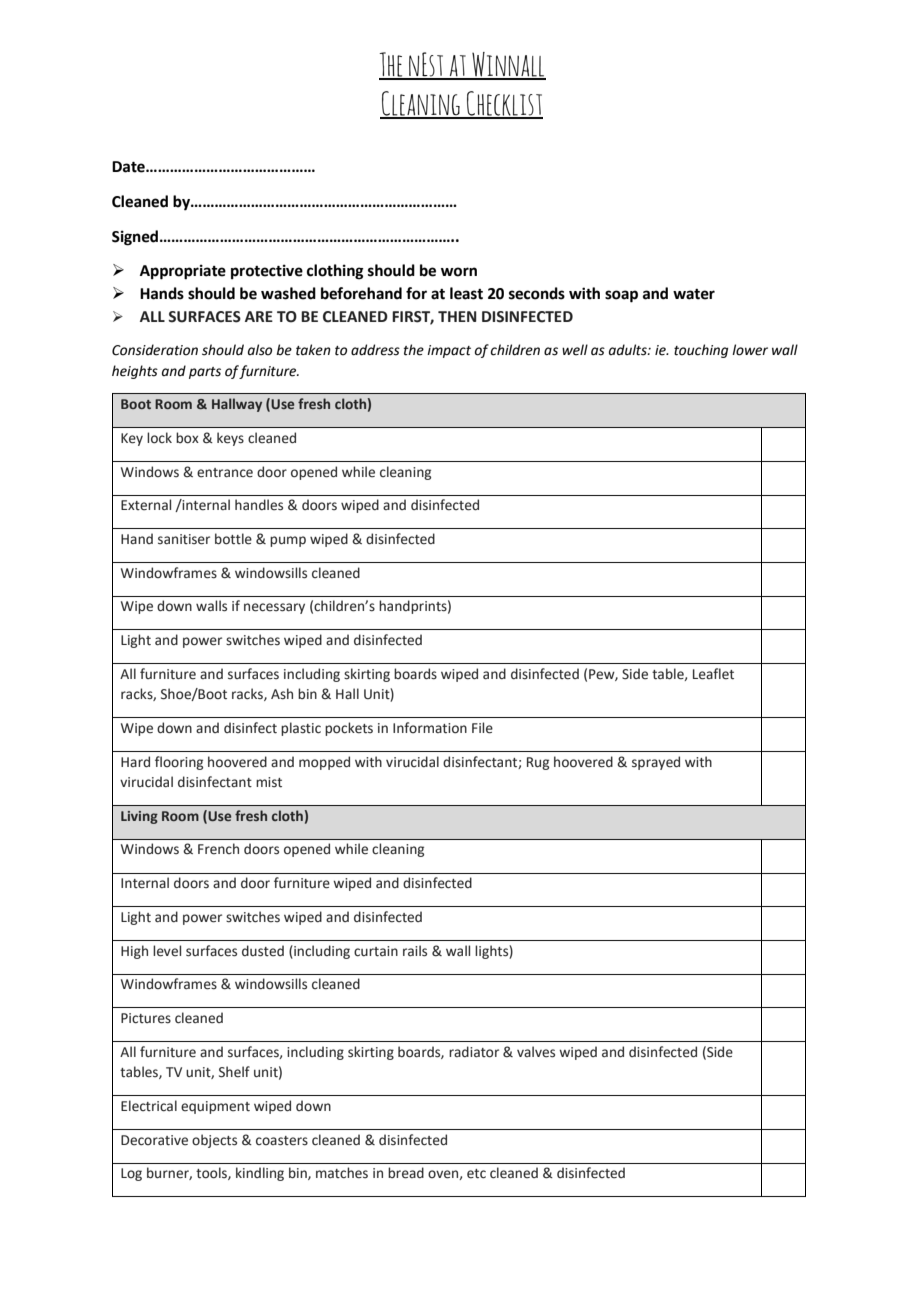  What do you see at coordinates (694, 294) in the screenshot?
I see `water` at bounding box center [694, 294].
